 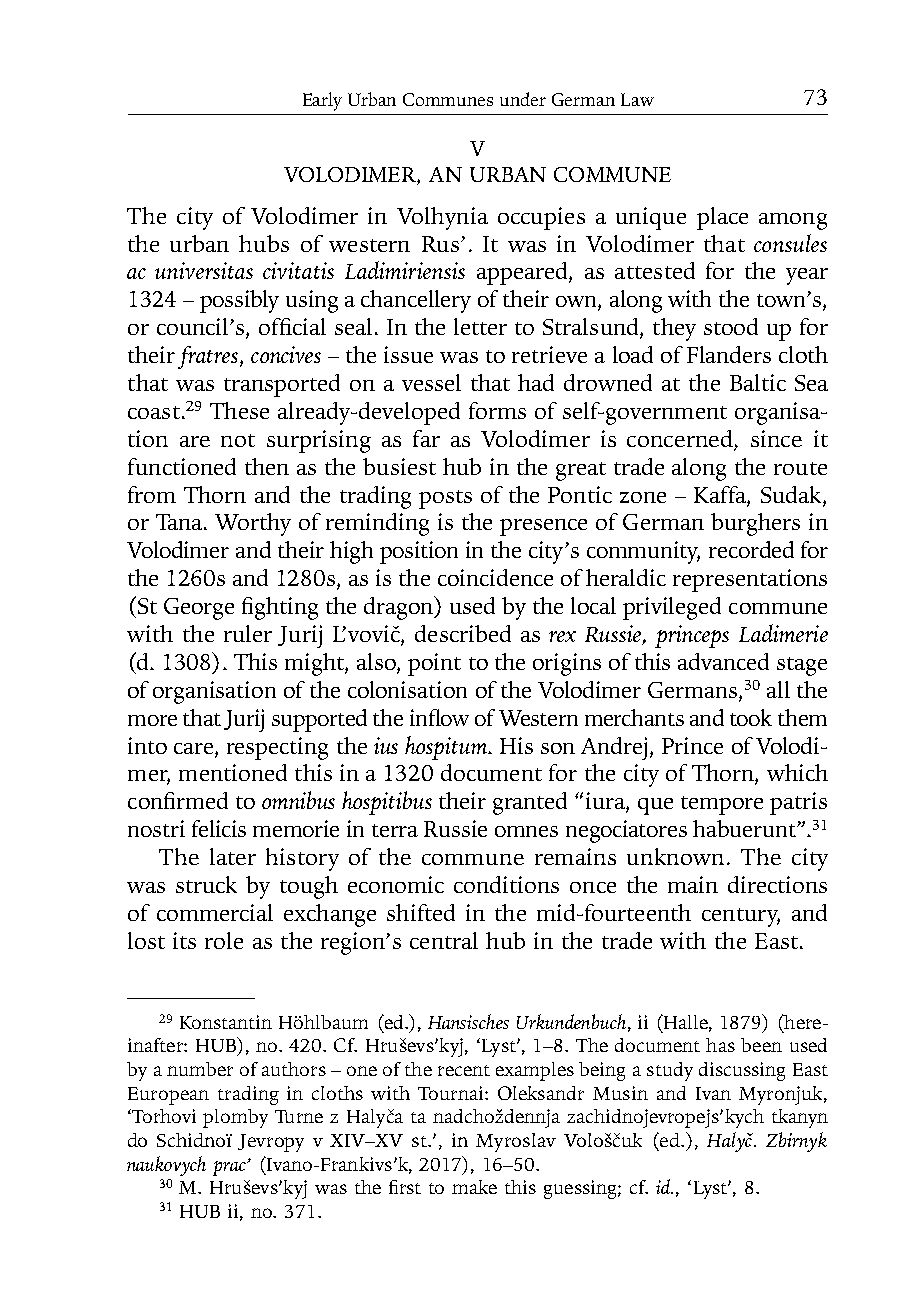 What do you see at coordinates (523, 99) in the screenshot?
I see `under` at bounding box center [523, 99].
